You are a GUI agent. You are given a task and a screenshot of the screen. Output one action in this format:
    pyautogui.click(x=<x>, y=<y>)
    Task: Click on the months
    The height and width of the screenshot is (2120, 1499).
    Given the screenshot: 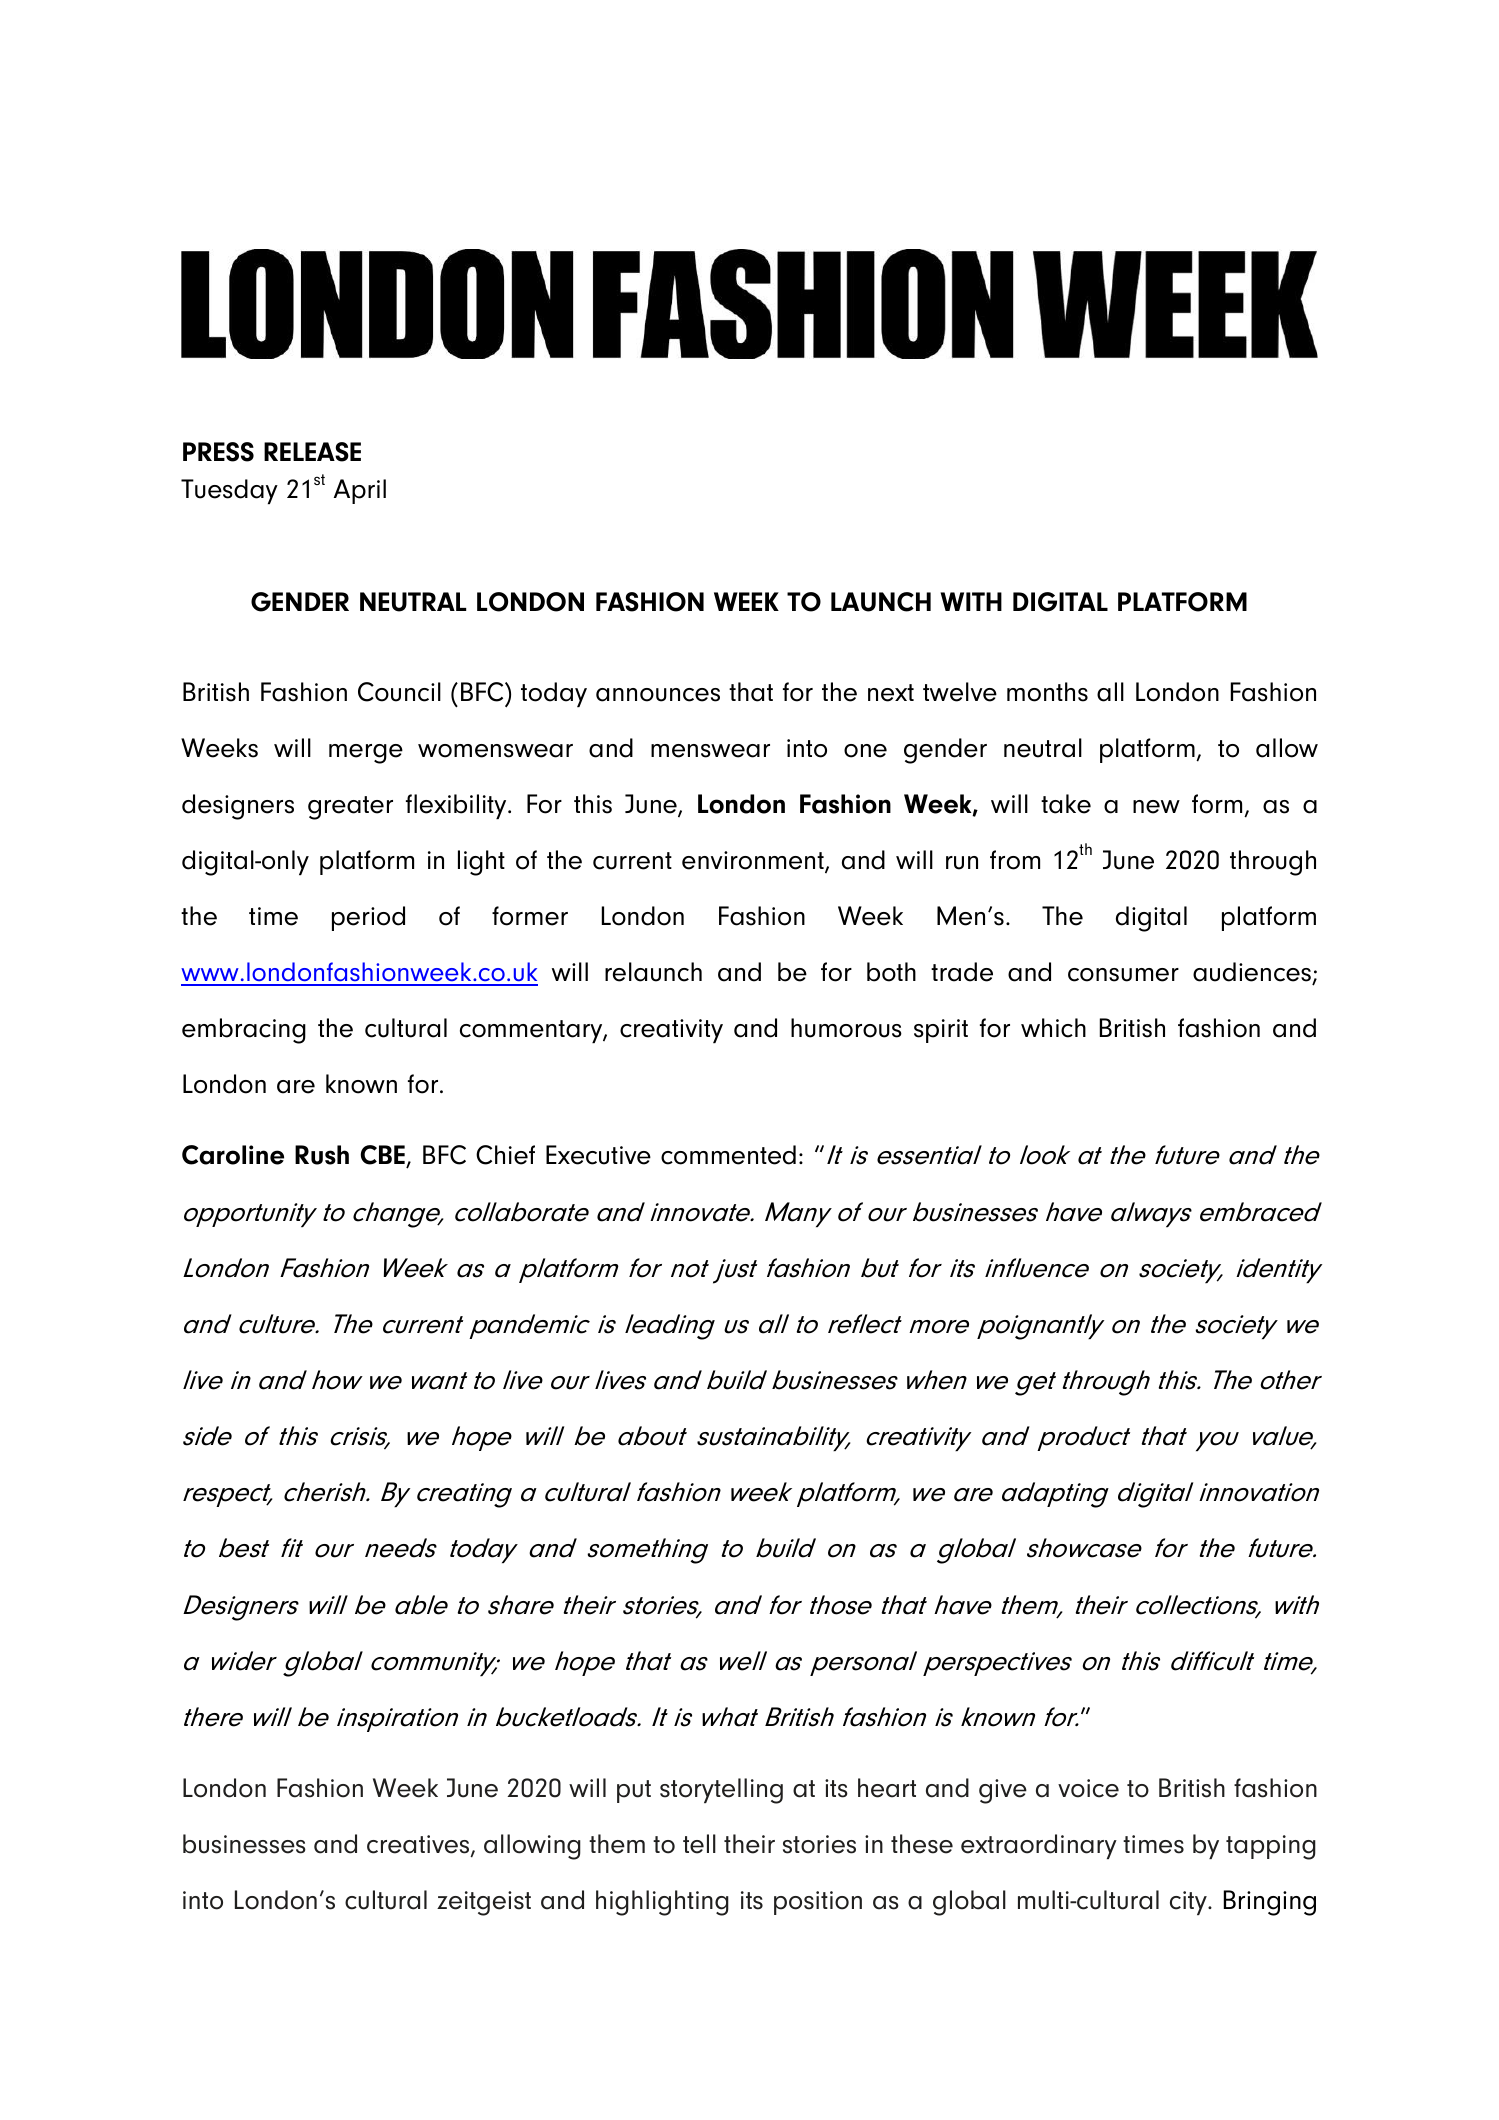 What is the action you would take?
    pyautogui.click(x=1047, y=692)
